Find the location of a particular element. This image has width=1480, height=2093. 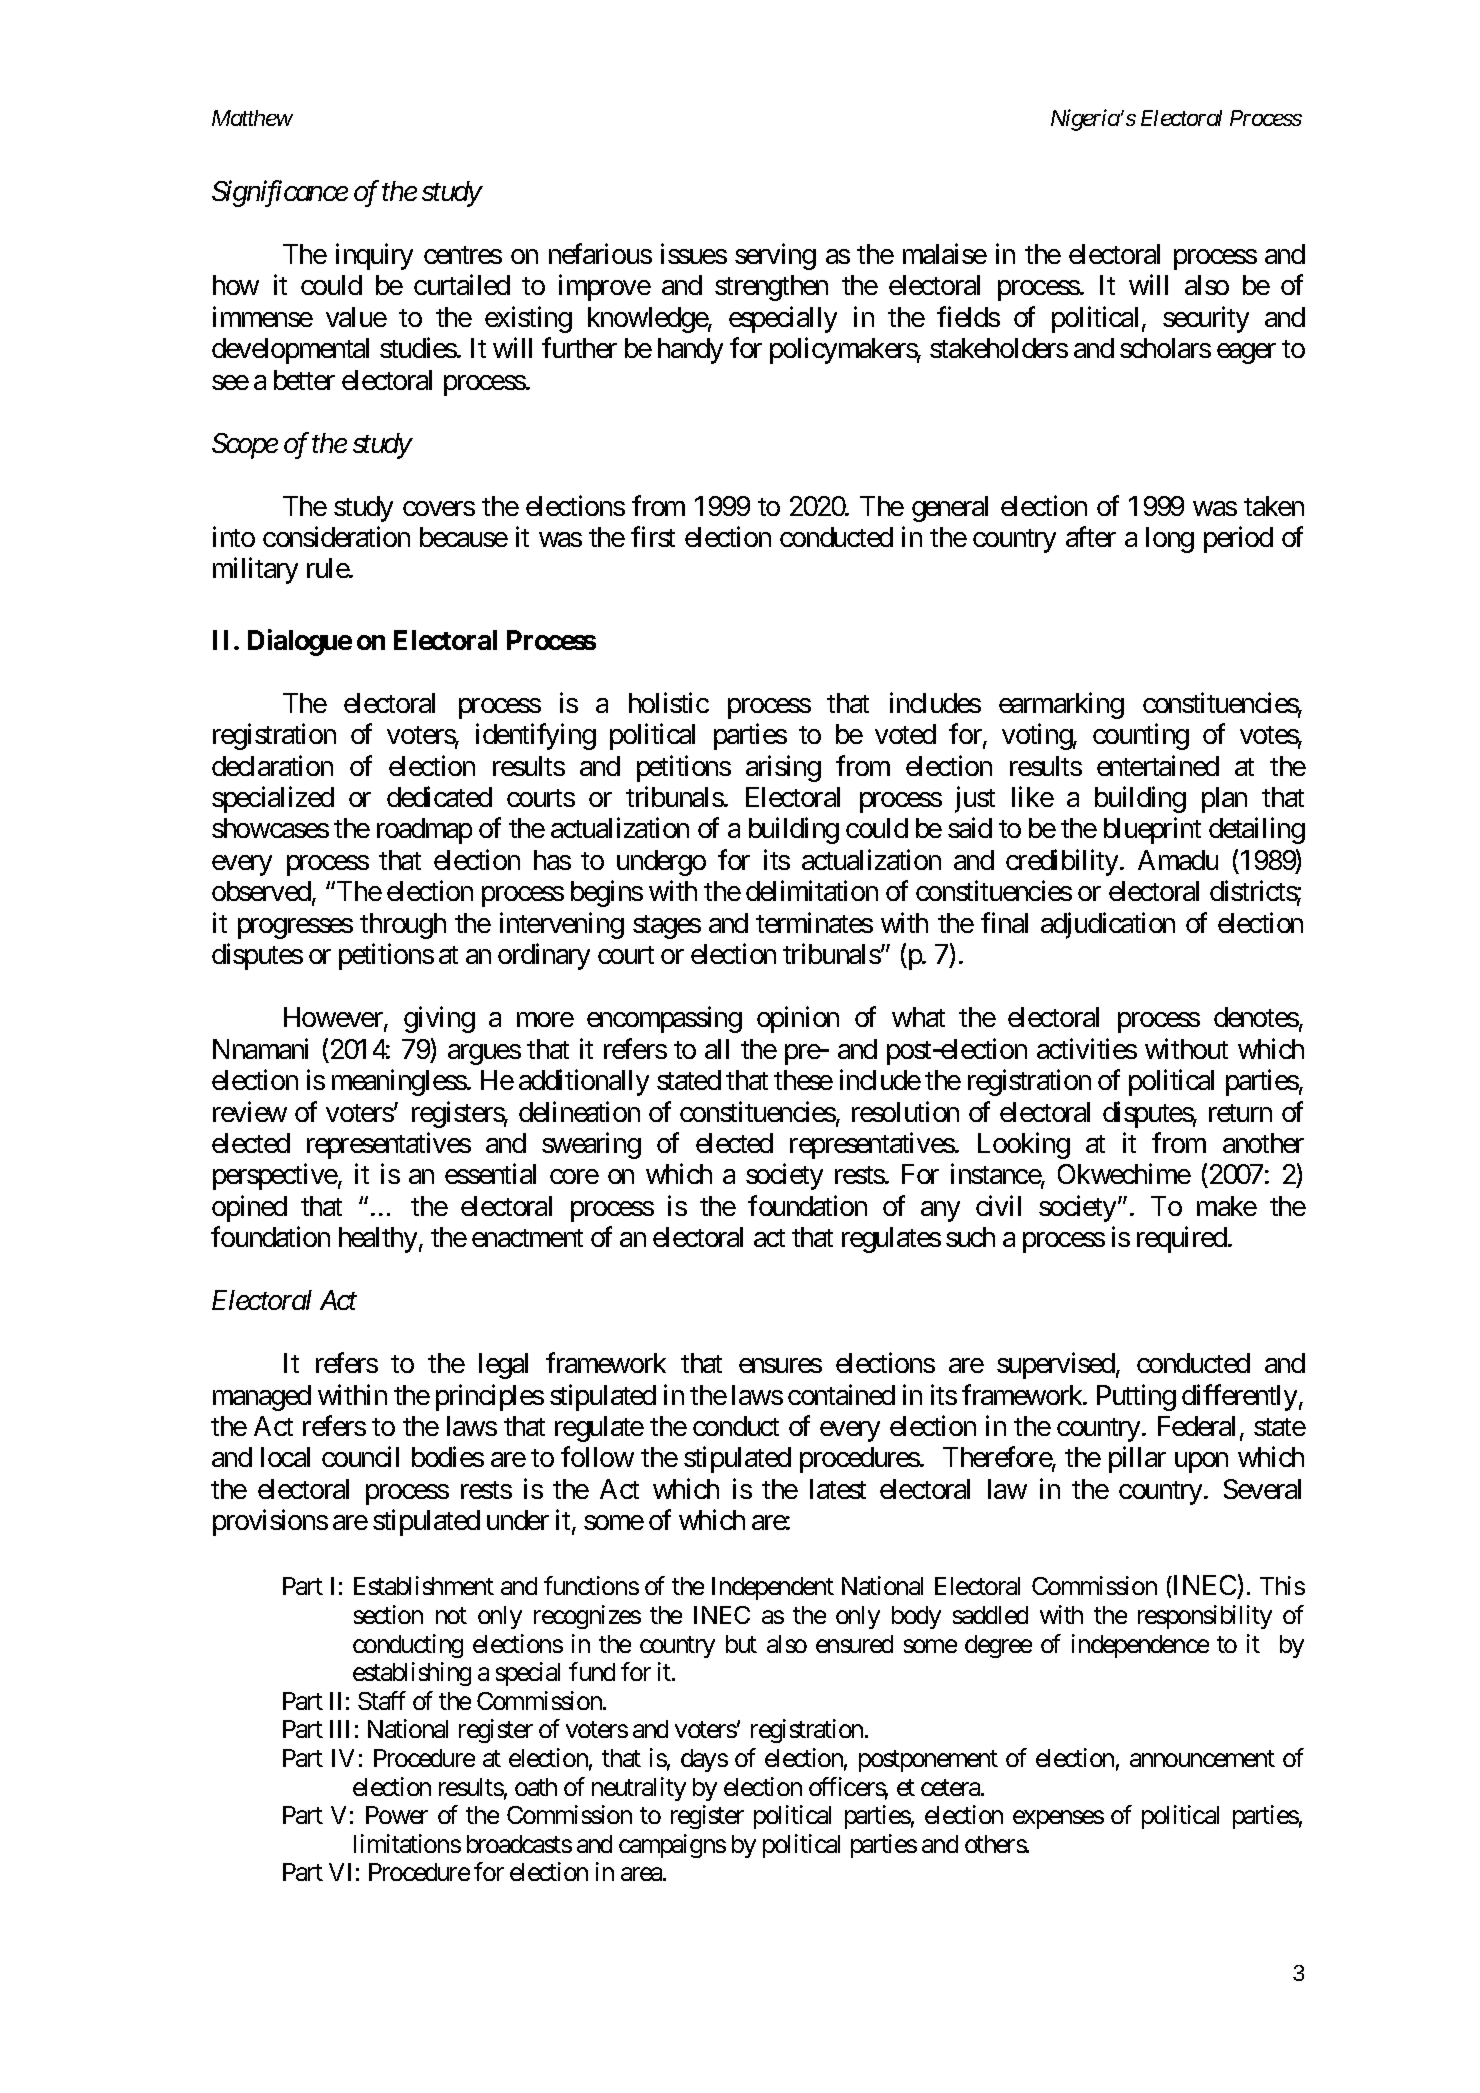

council is located at coordinates (360, 1457).
